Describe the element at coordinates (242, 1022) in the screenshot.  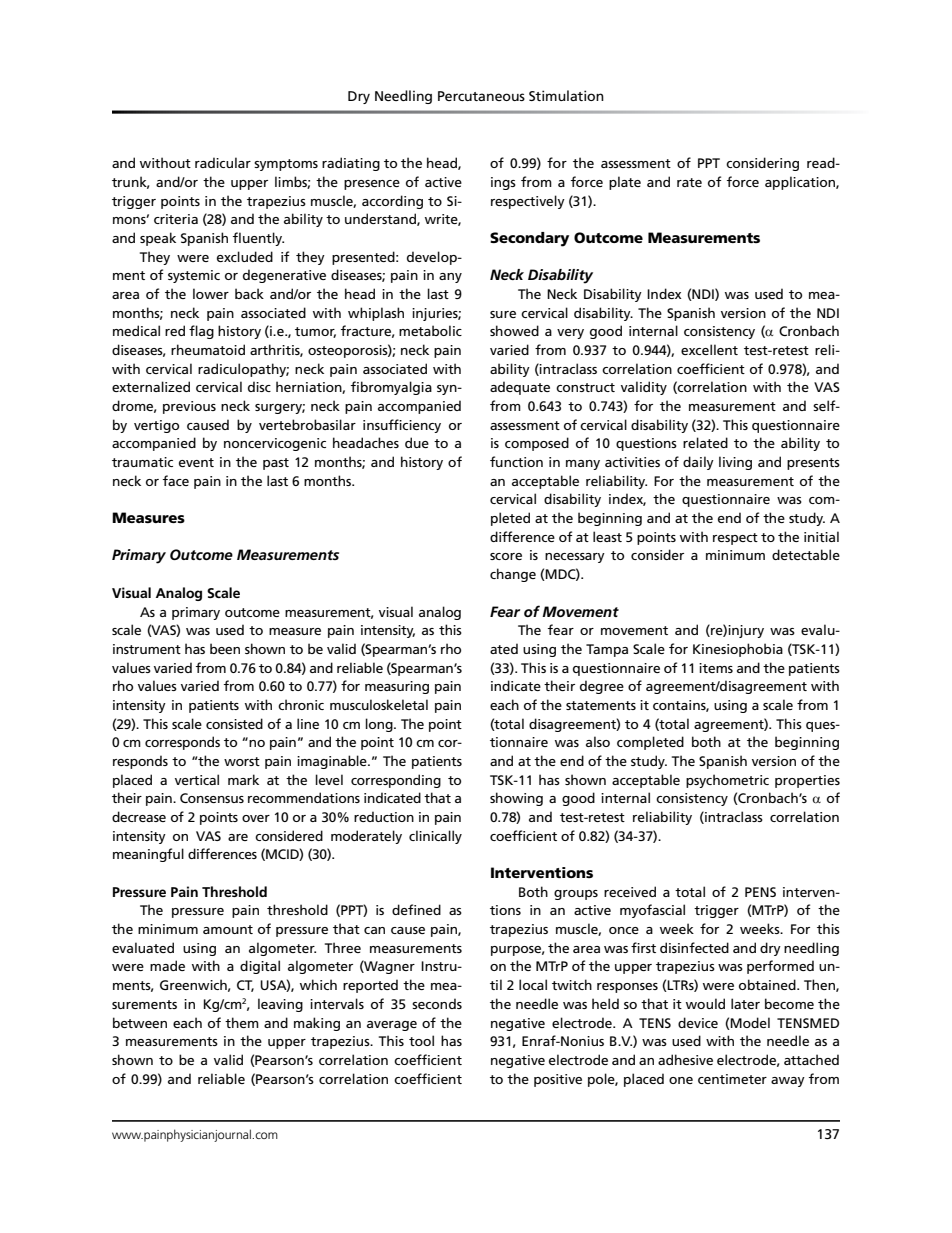
I see `them` at that location.
